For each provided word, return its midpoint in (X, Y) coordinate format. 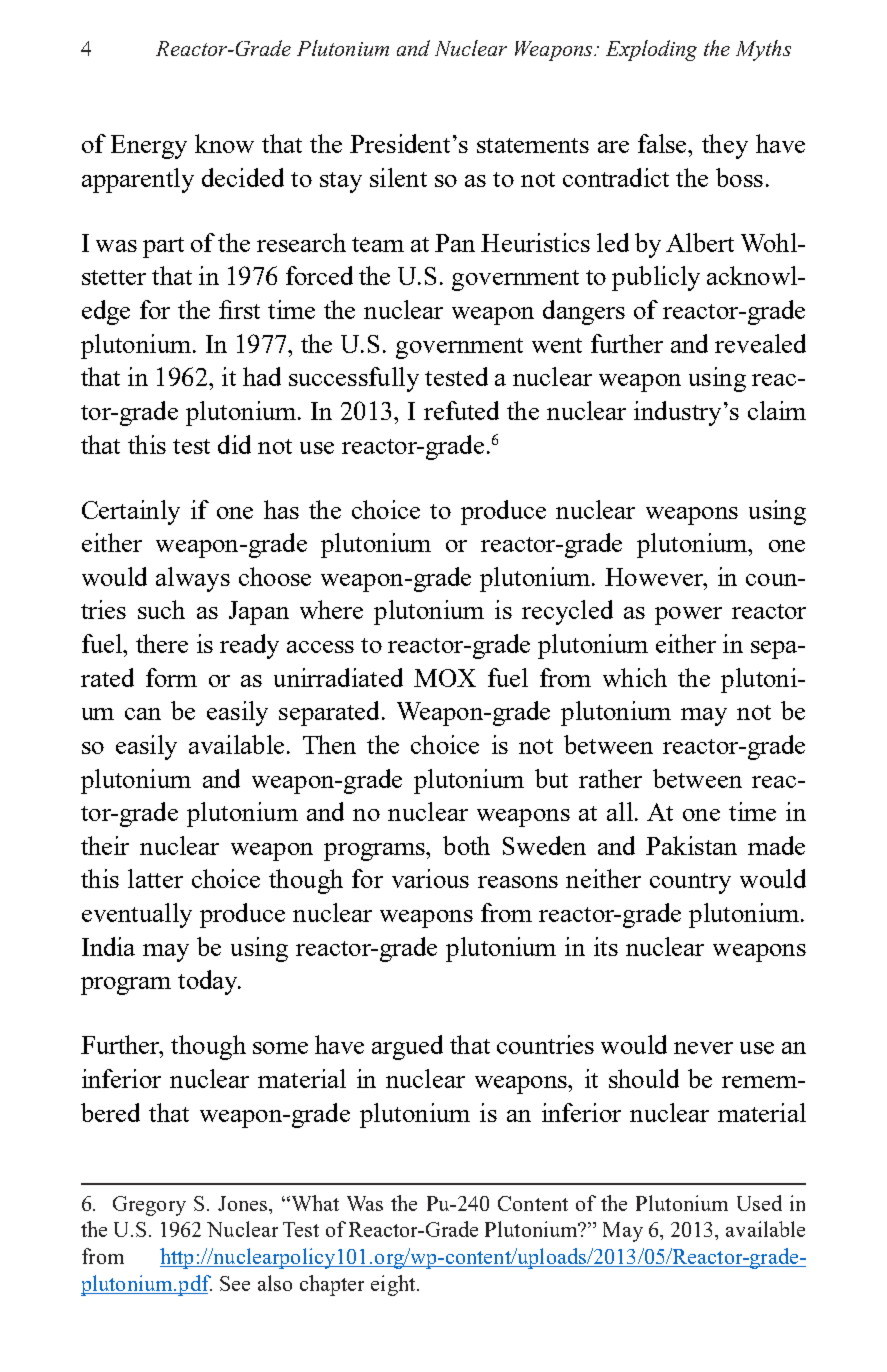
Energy (149, 147)
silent (398, 177)
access (320, 647)
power (688, 616)
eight (394, 1285)
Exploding (651, 50)
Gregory (149, 1206)
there (162, 643)
